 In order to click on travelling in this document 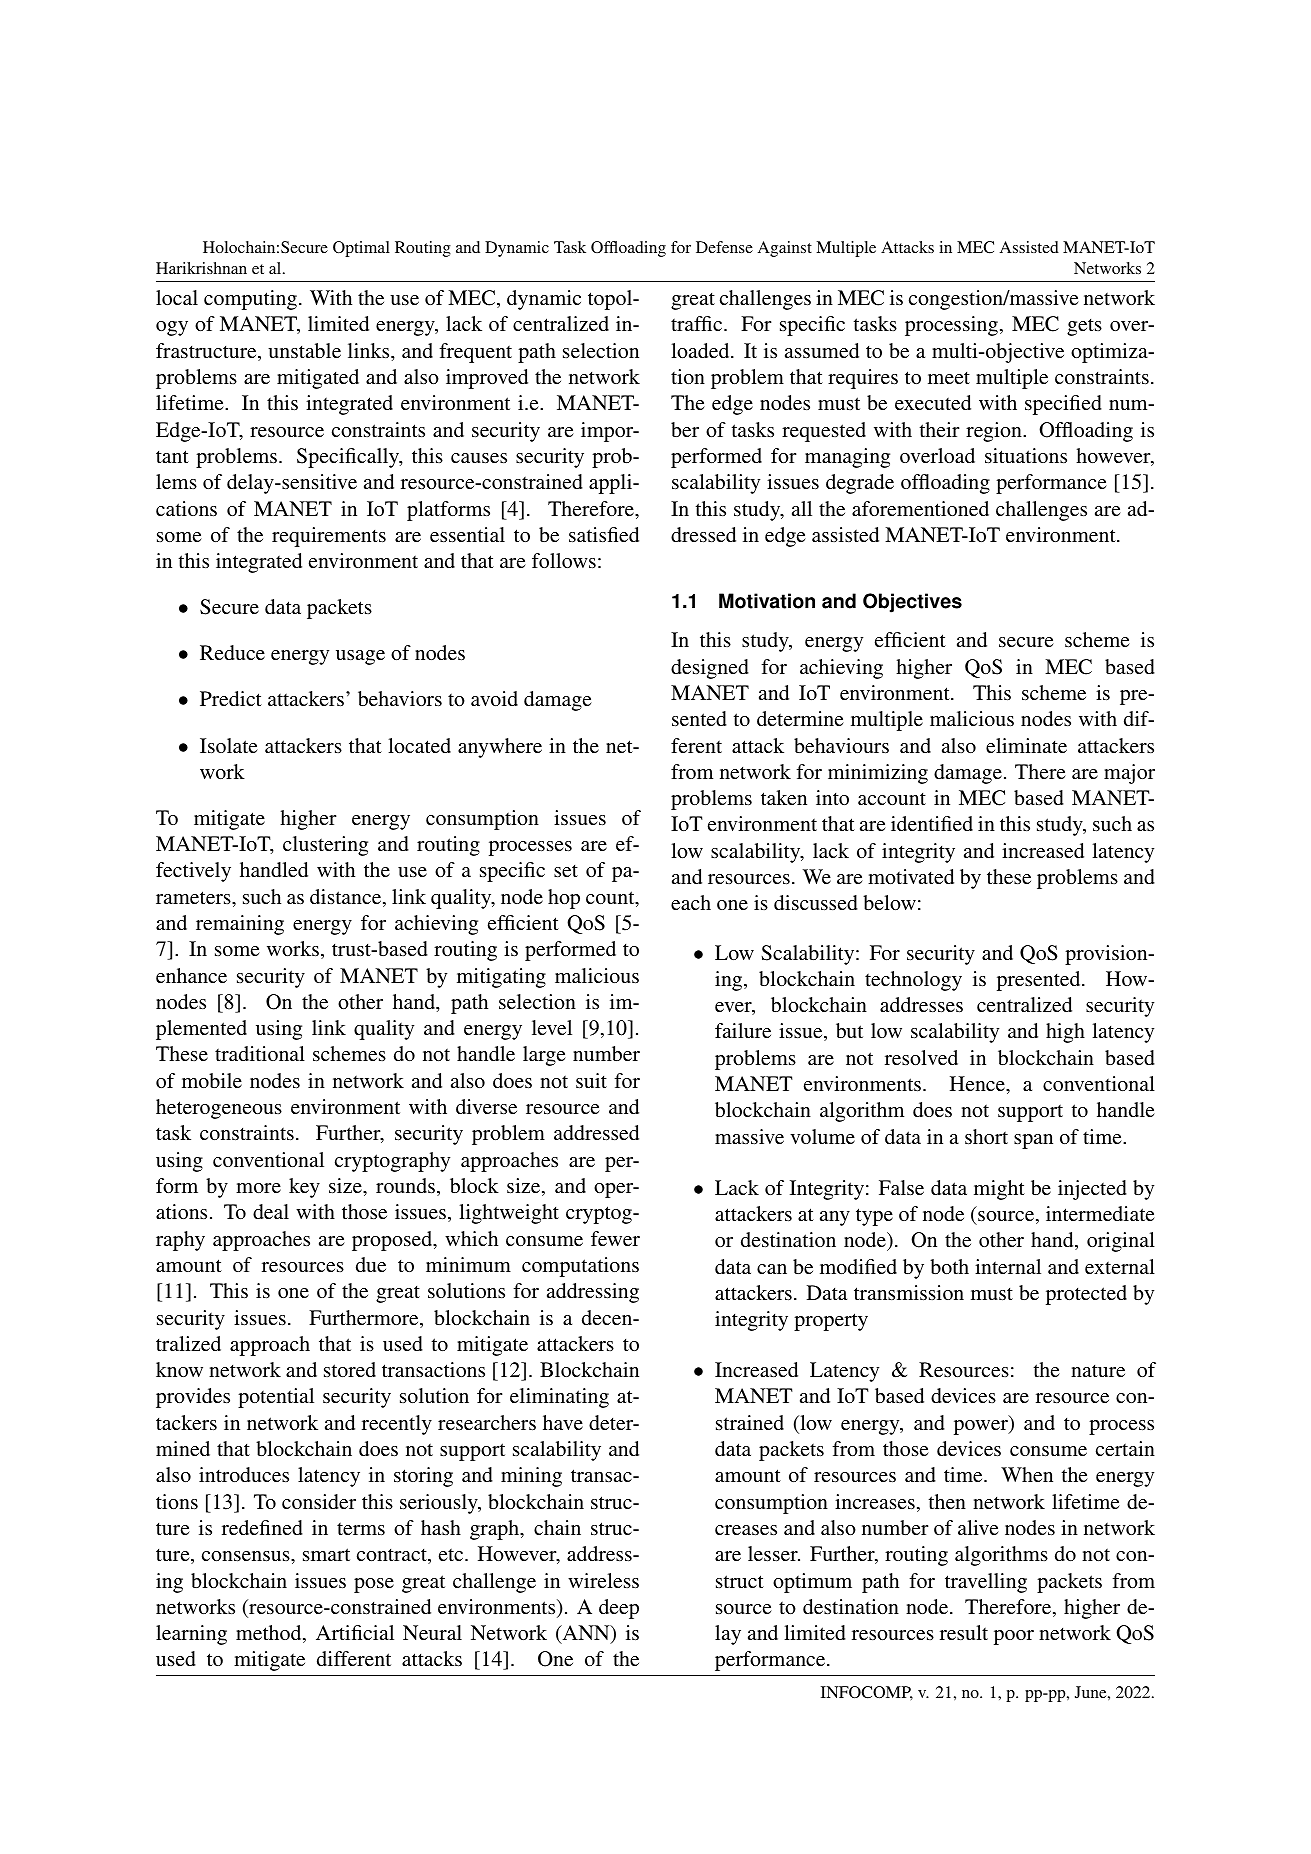, I will do `click(986, 1583)`.
